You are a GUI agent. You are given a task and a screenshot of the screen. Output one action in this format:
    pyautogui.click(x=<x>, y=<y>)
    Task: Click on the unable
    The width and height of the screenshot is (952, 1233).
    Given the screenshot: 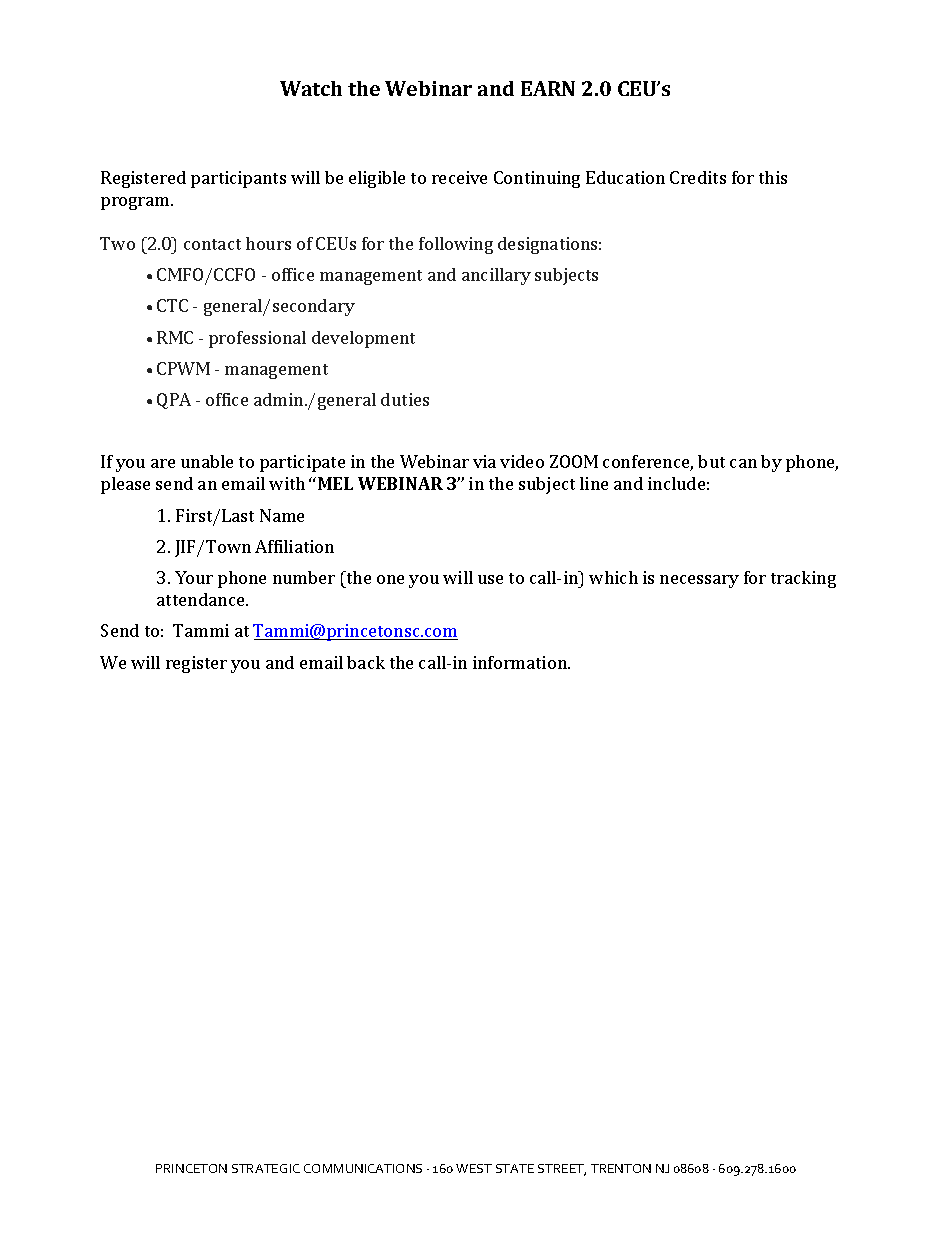 What is the action you would take?
    pyautogui.click(x=207, y=461)
